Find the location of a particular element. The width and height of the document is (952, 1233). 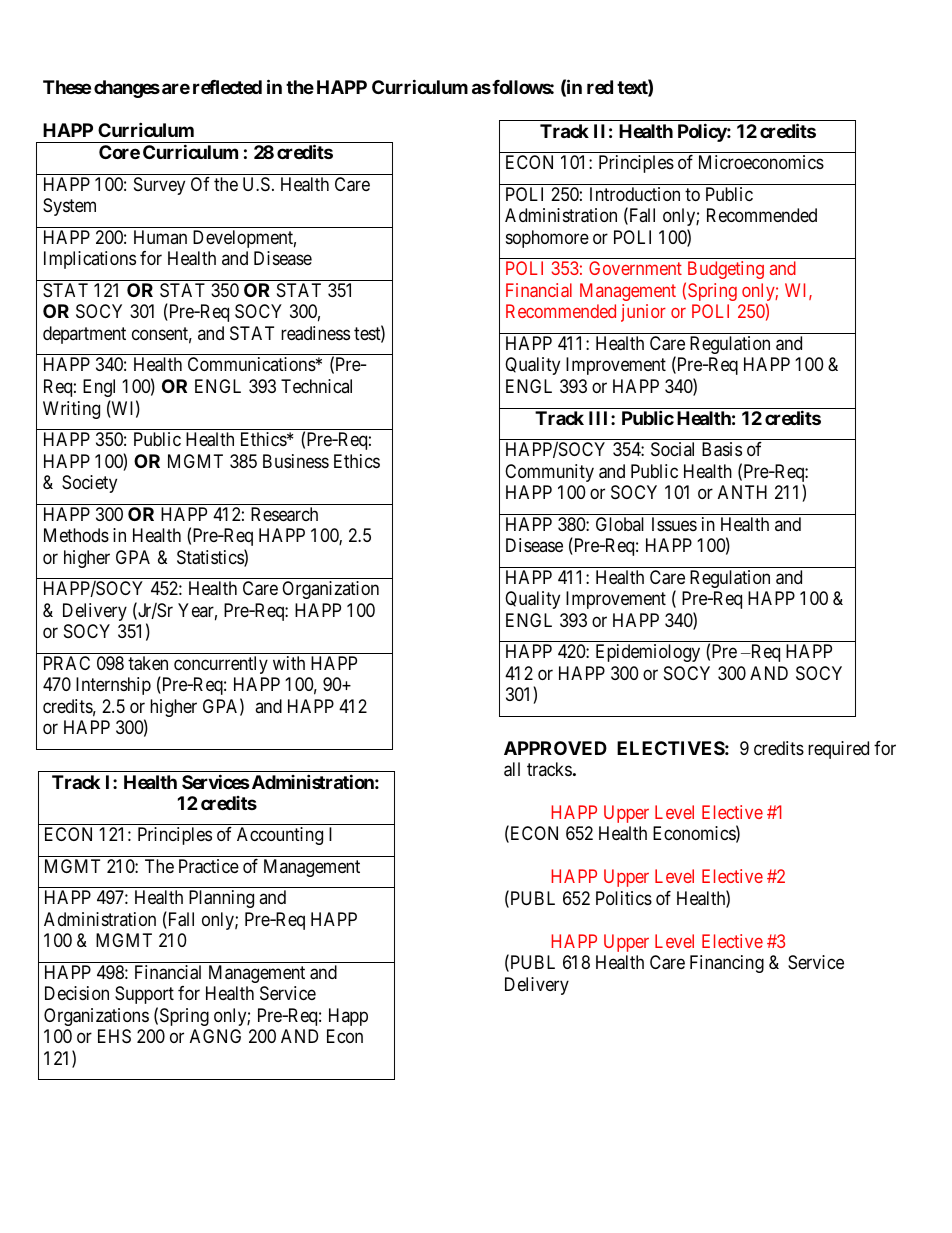

APPROVED is located at coordinates (555, 748).
